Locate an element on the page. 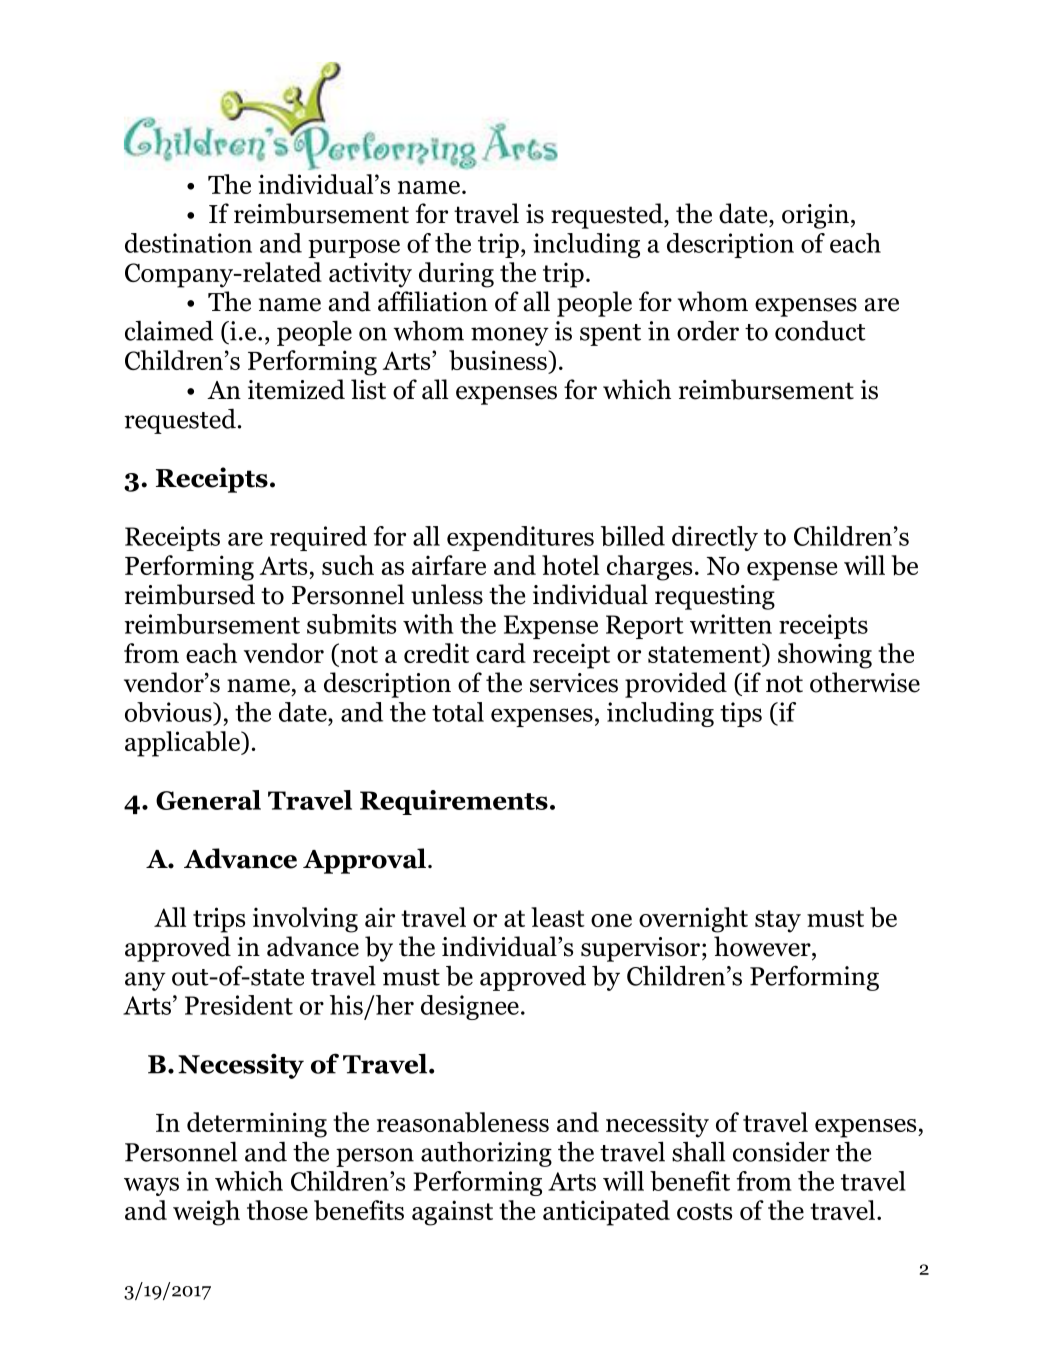  destination is located at coordinates (188, 243).
